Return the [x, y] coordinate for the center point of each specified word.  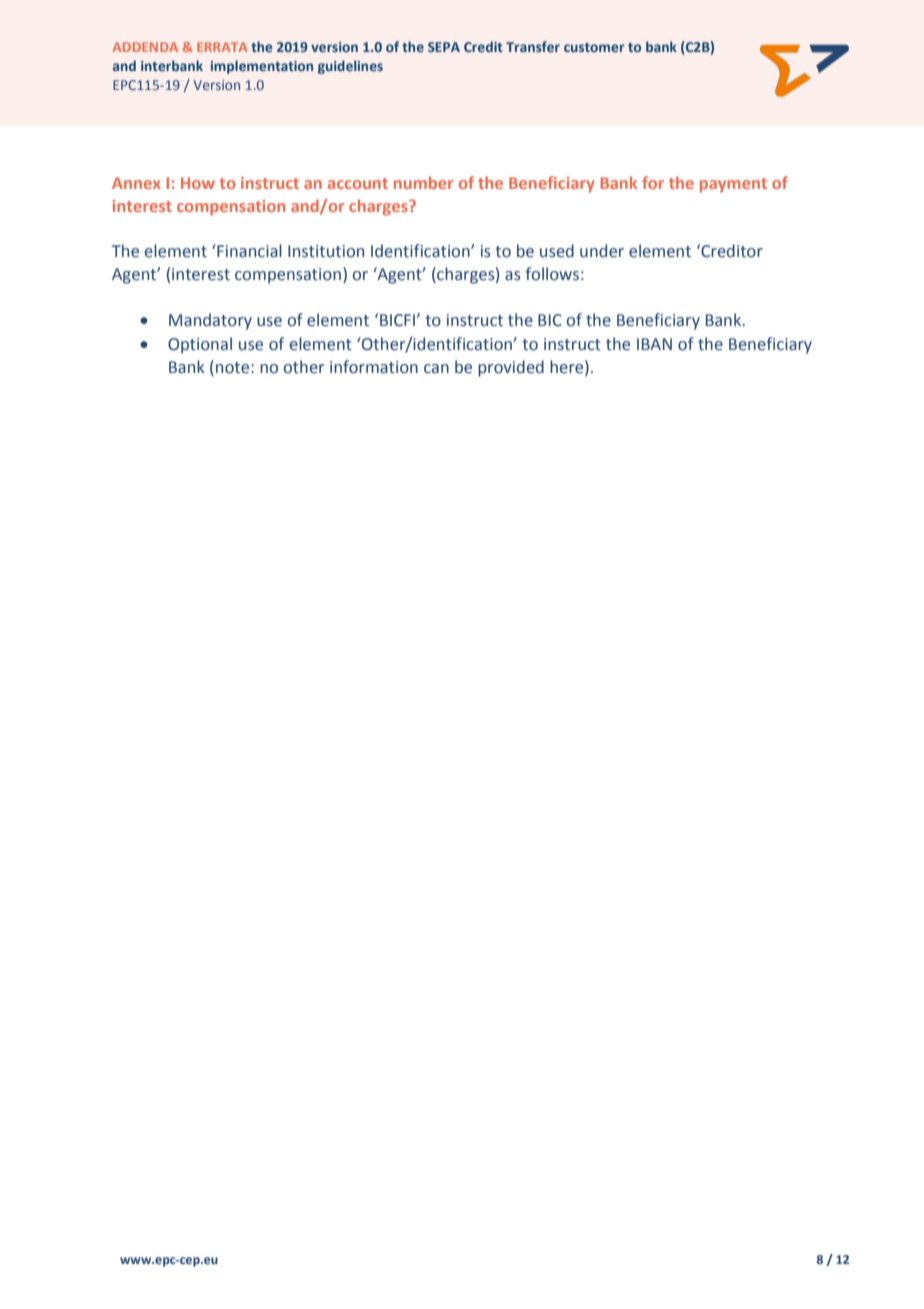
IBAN [654, 344]
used [557, 251]
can [436, 369]
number [423, 182]
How [198, 183]
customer [594, 47]
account [358, 183]
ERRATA [222, 47]
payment [733, 185]
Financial [248, 251]
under [602, 251]
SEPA [444, 47]
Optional [200, 345]
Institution [326, 251]
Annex [136, 183]
